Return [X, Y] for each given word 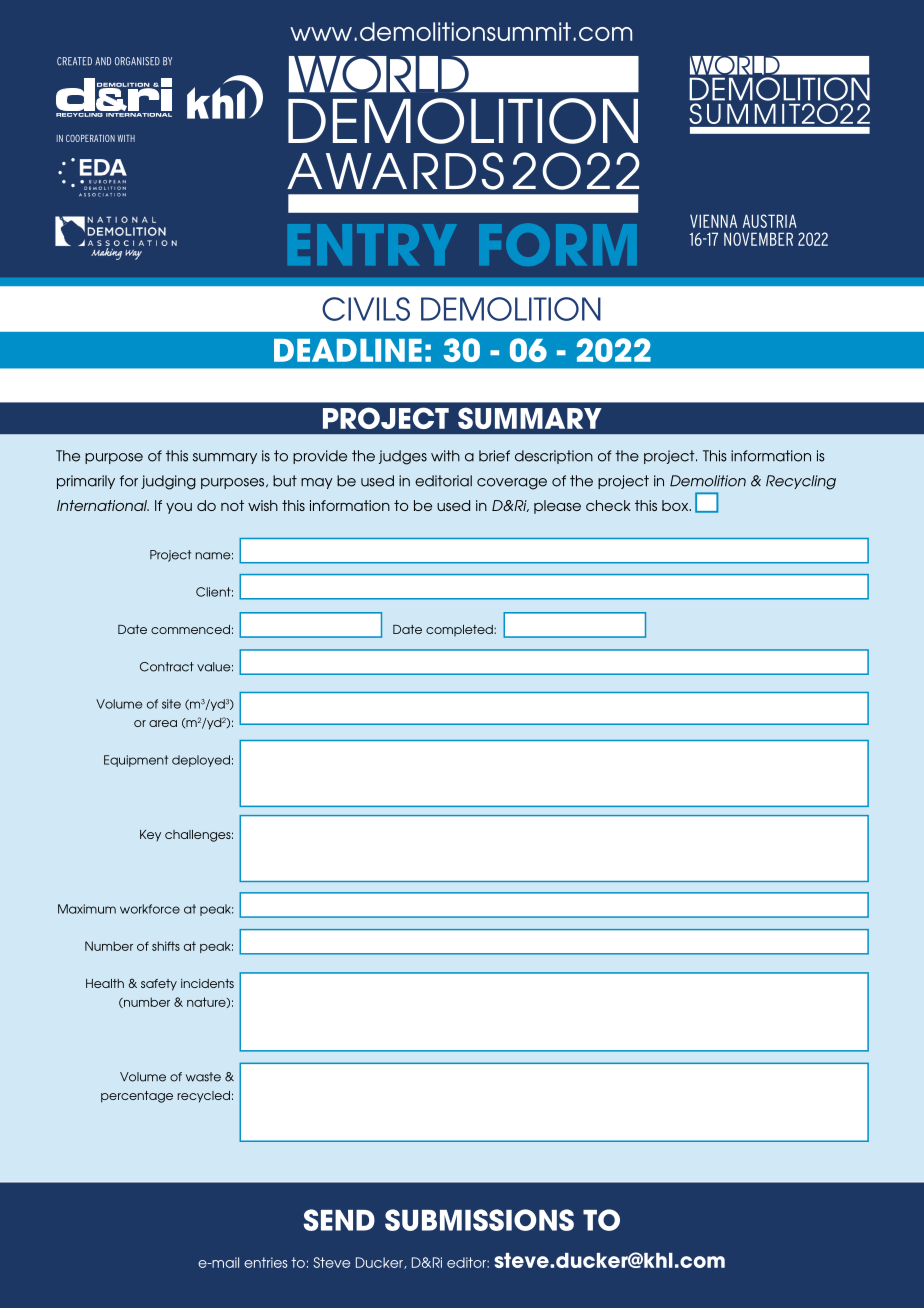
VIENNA [713, 221]
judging [168, 482]
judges [403, 457]
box [676, 505]
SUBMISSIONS [479, 1220]
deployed [201, 761]
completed [460, 630]
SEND [339, 1220]
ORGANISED [137, 61]
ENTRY [372, 244]
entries [265, 1262]
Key [150, 835]
